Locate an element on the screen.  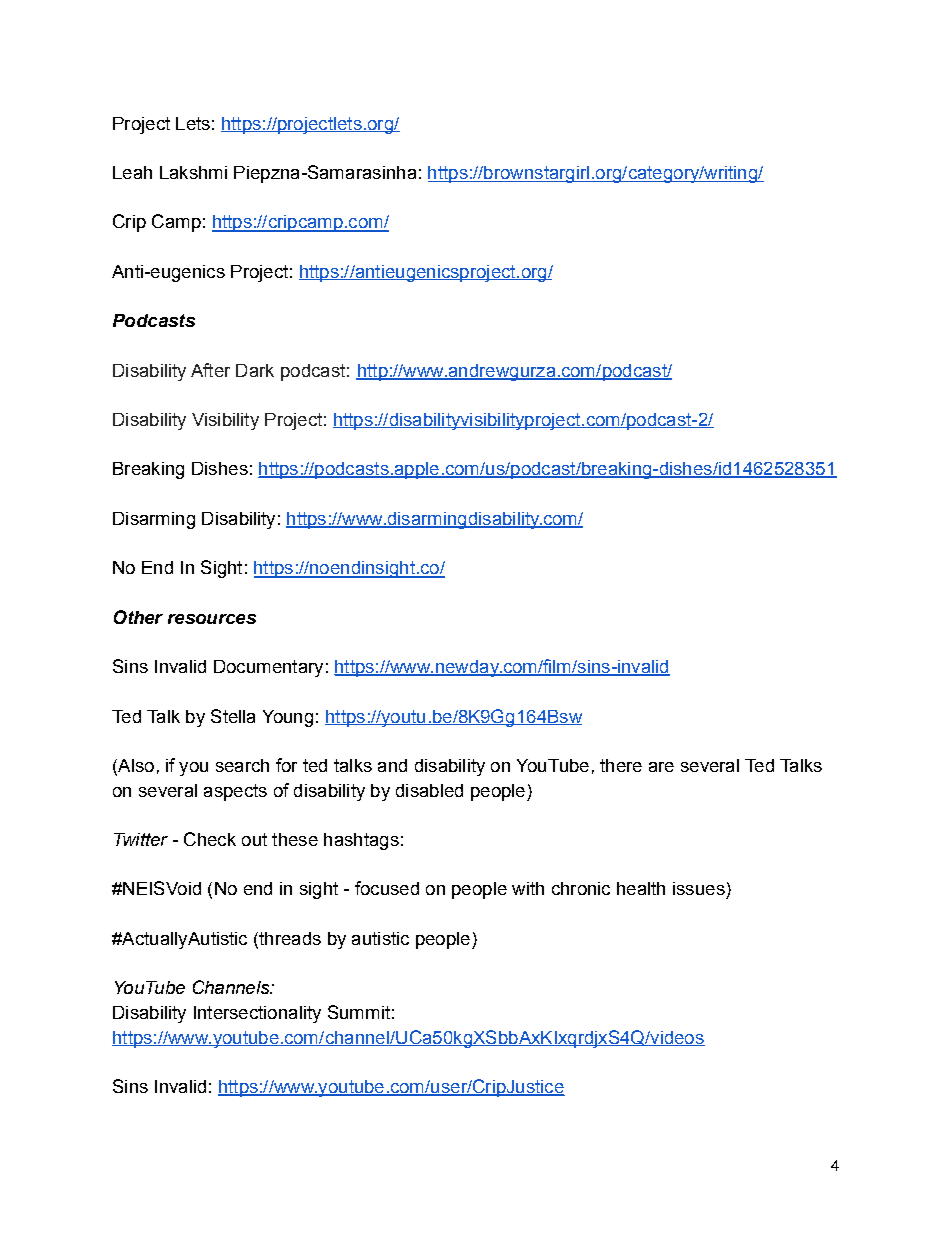
Intersectionality is located at coordinates (257, 1014).
